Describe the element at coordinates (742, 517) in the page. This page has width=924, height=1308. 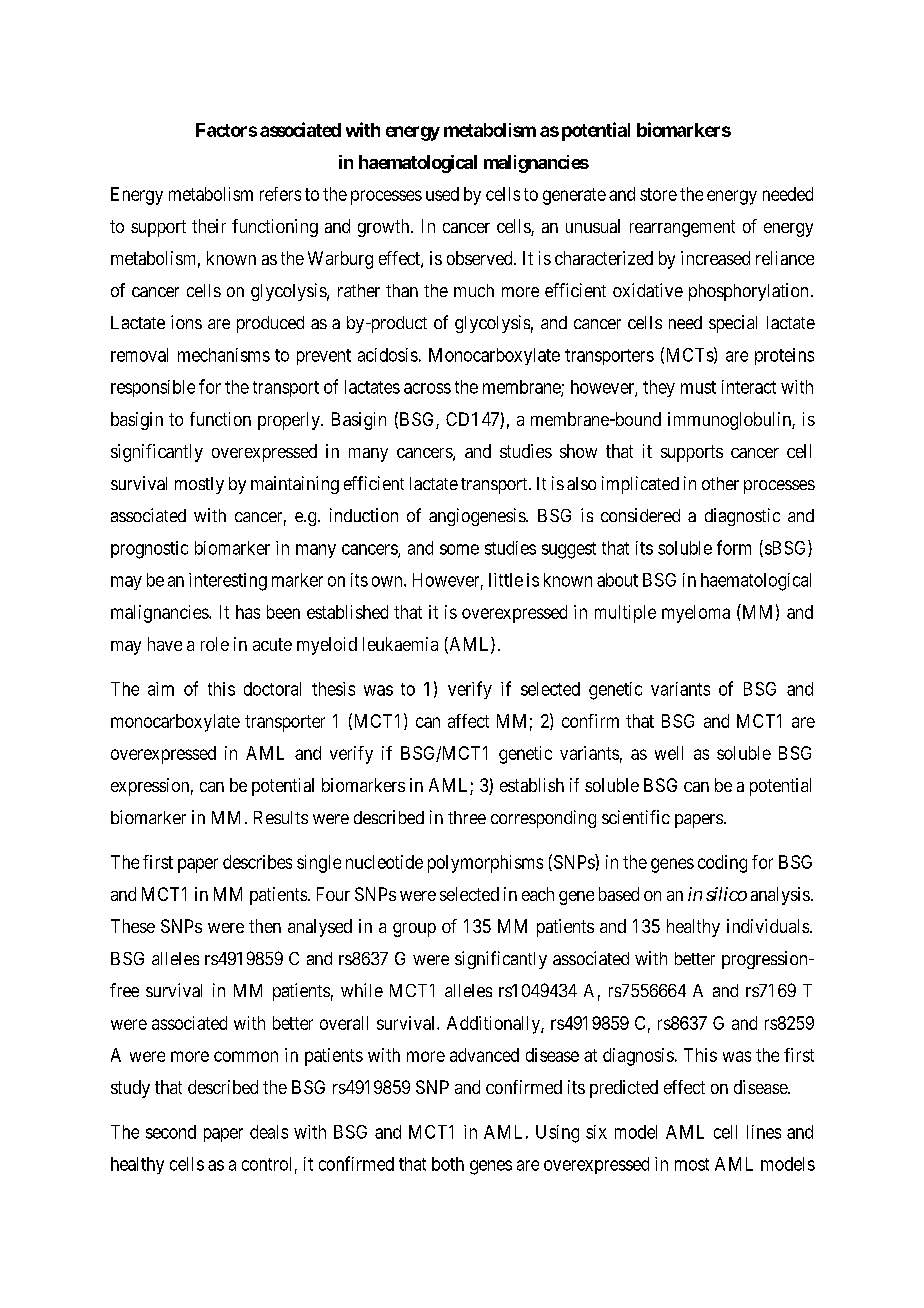
I see `diagnostic` at that location.
